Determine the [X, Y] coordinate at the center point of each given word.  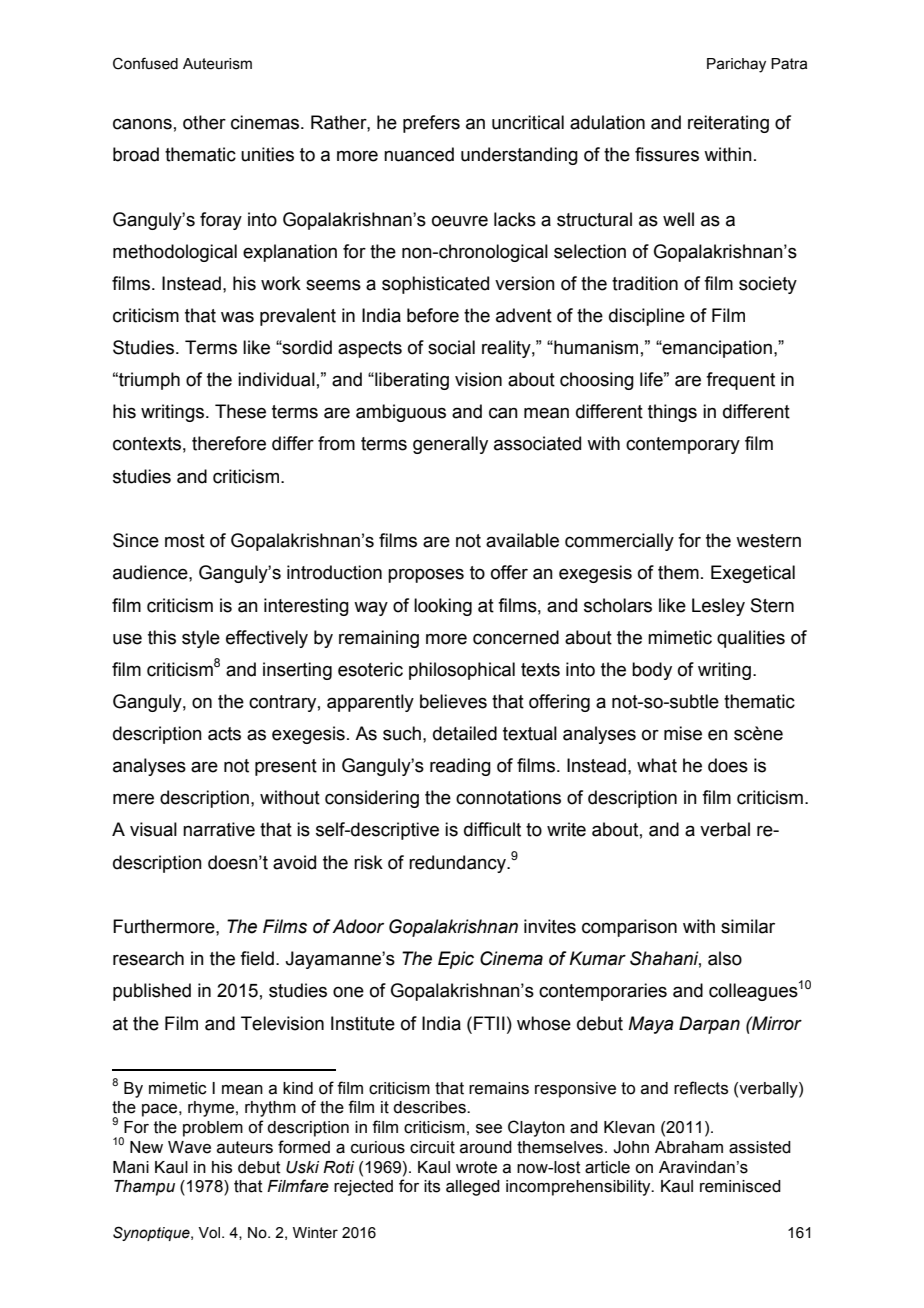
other [204, 122]
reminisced [740, 1186]
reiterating [728, 124]
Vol [210, 1233]
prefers [431, 124]
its [432, 1186]
